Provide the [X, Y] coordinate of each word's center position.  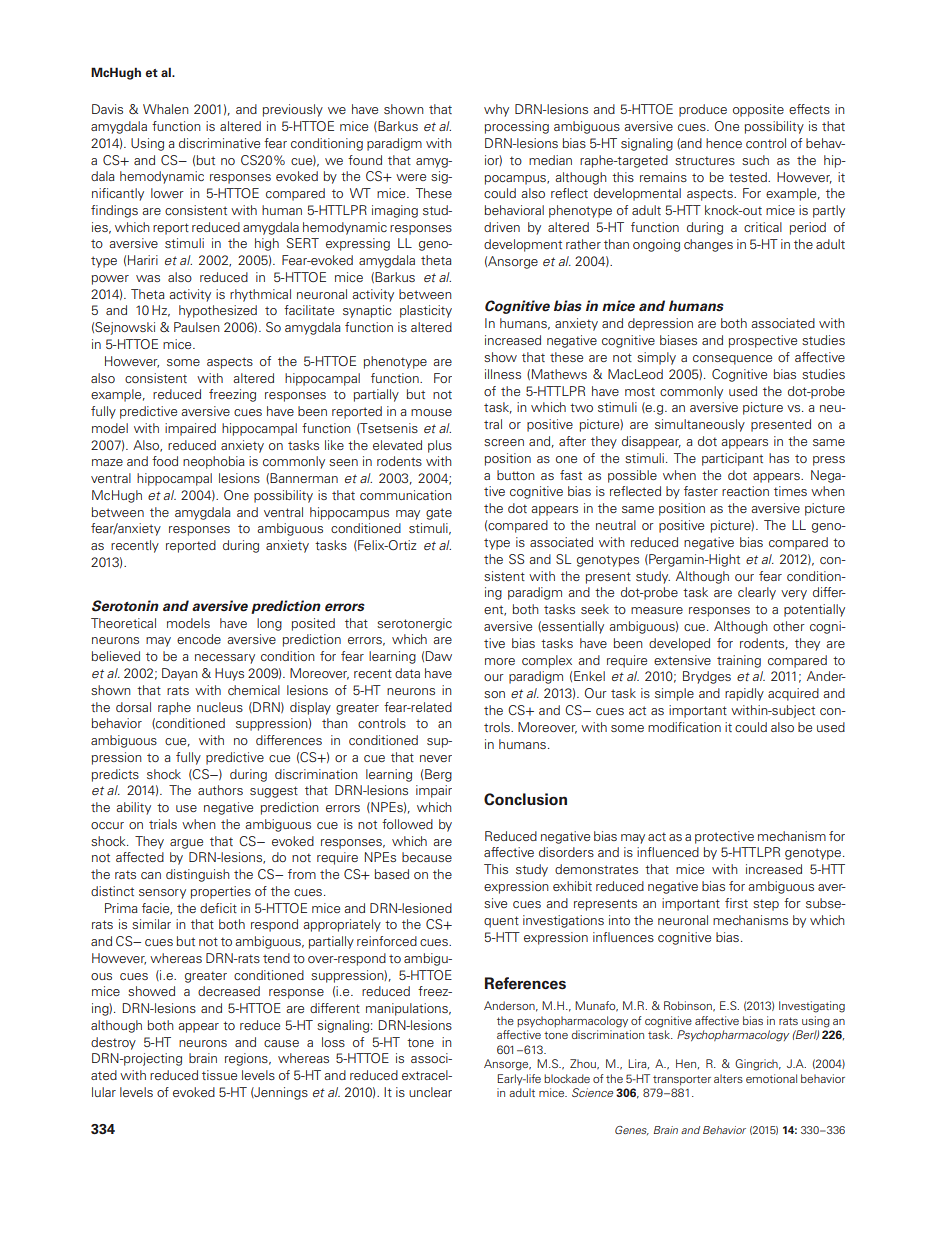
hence [724, 143]
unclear [430, 1092]
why [496, 110]
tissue [219, 1075]
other [789, 626]
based [392, 874]
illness [503, 374]
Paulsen [197, 327]
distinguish [198, 875]
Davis [107, 109]
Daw [439, 656]
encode [199, 639]
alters [728, 1078]
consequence [732, 360]
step [766, 905]
